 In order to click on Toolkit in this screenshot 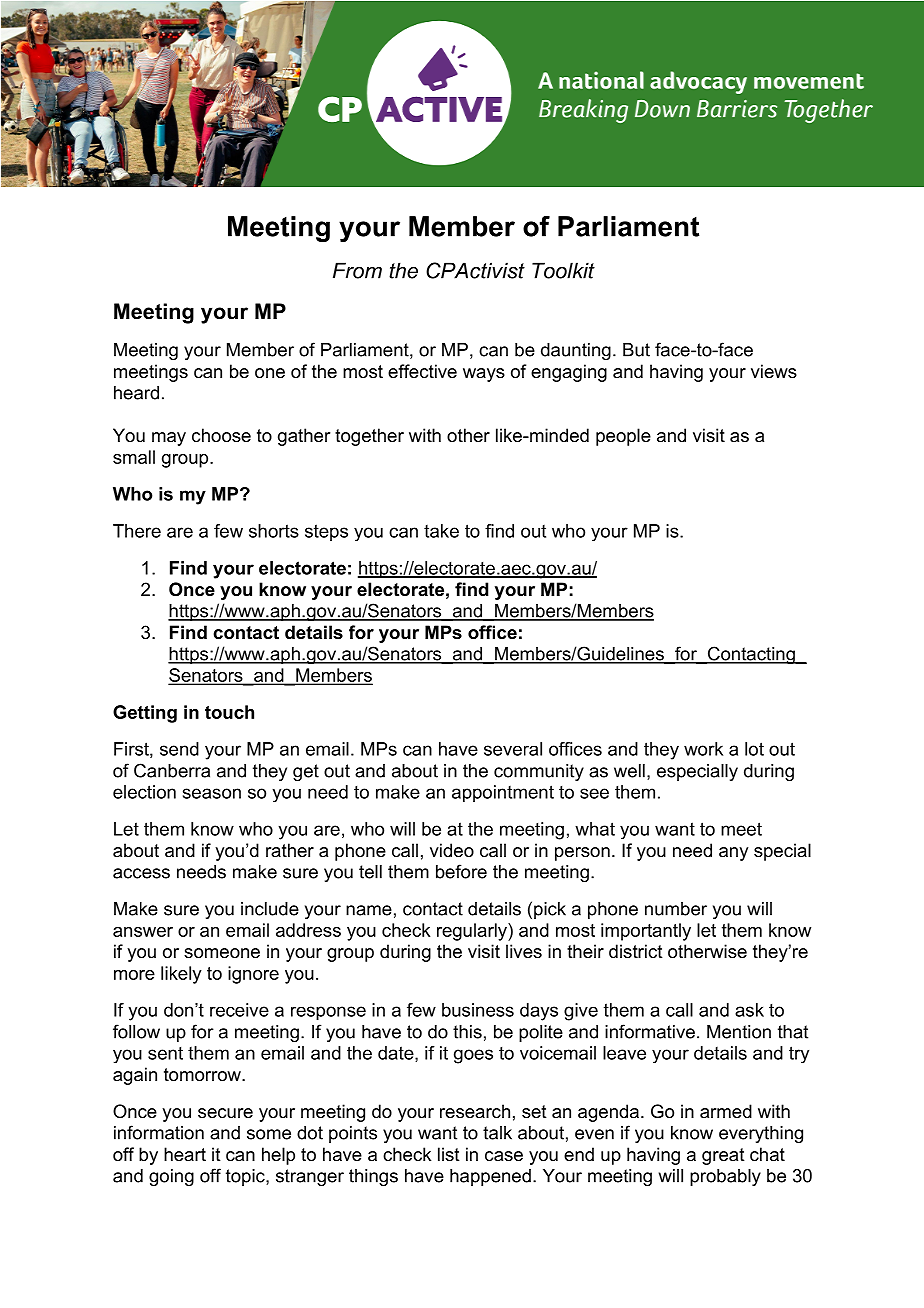, I will do `click(563, 270)`.
